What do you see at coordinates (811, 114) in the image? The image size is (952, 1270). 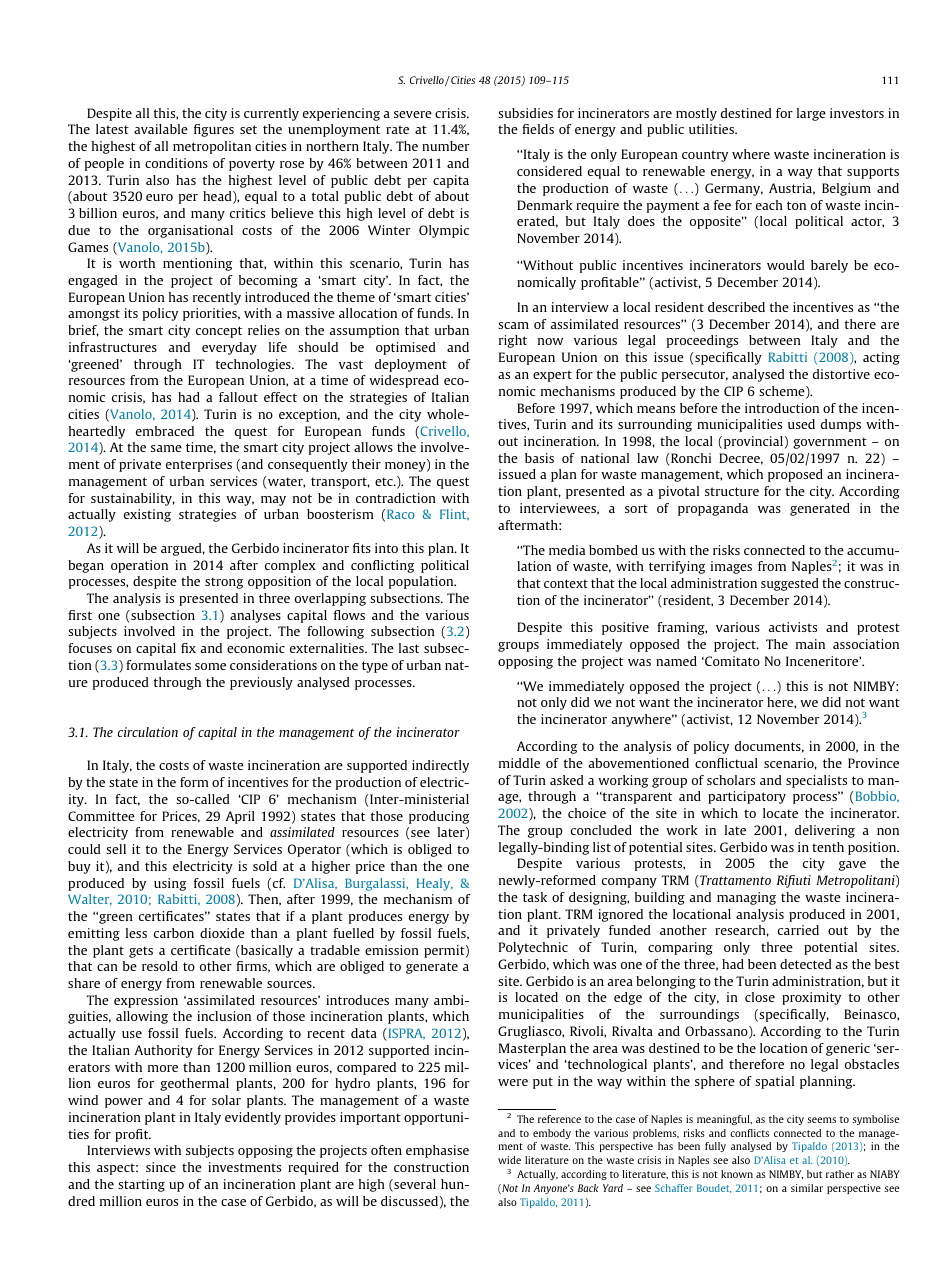 I see `large` at bounding box center [811, 114].
